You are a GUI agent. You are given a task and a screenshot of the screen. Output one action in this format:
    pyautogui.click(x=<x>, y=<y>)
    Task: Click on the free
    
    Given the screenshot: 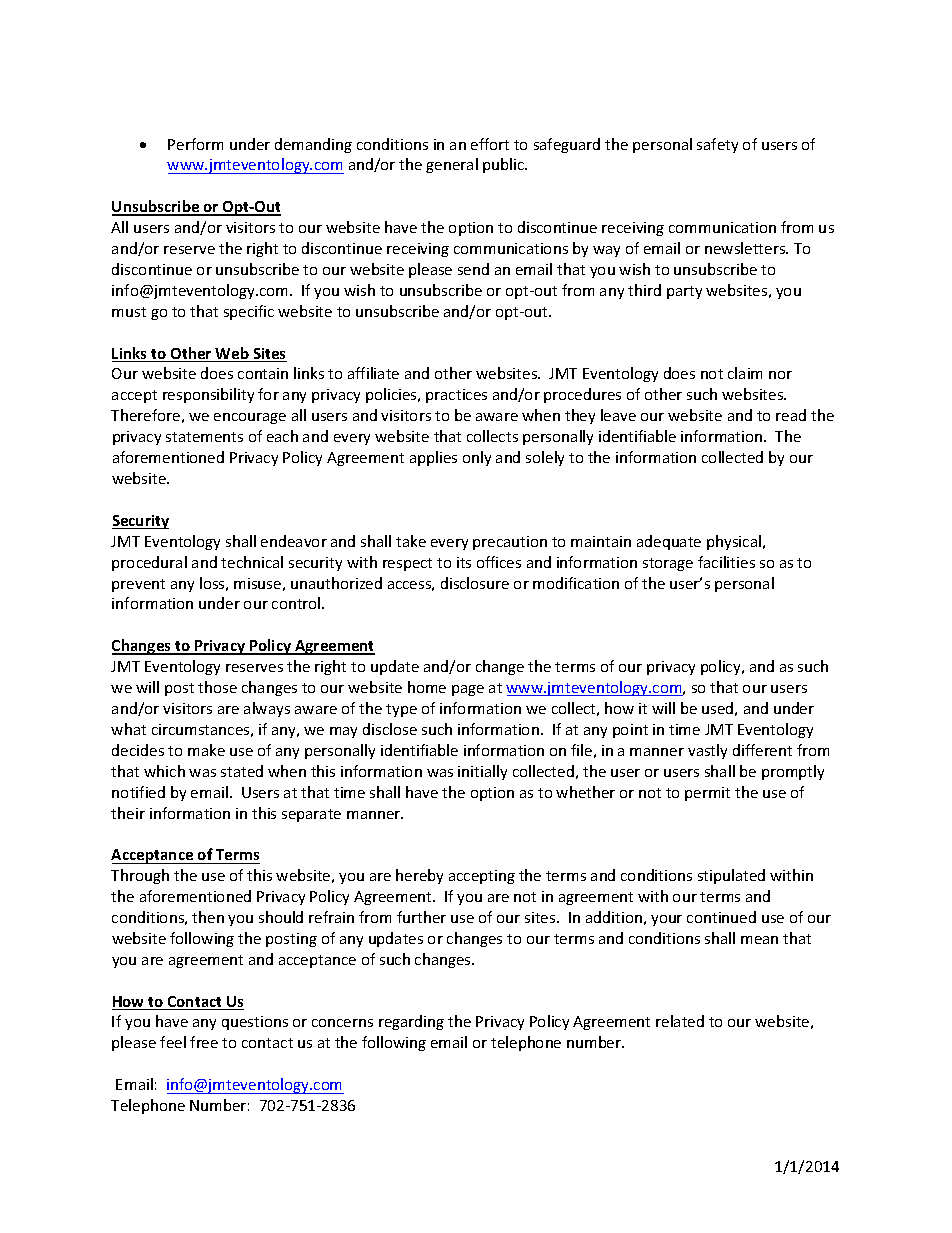 What is the action you would take?
    pyautogui.click(x=204, y=1042)
